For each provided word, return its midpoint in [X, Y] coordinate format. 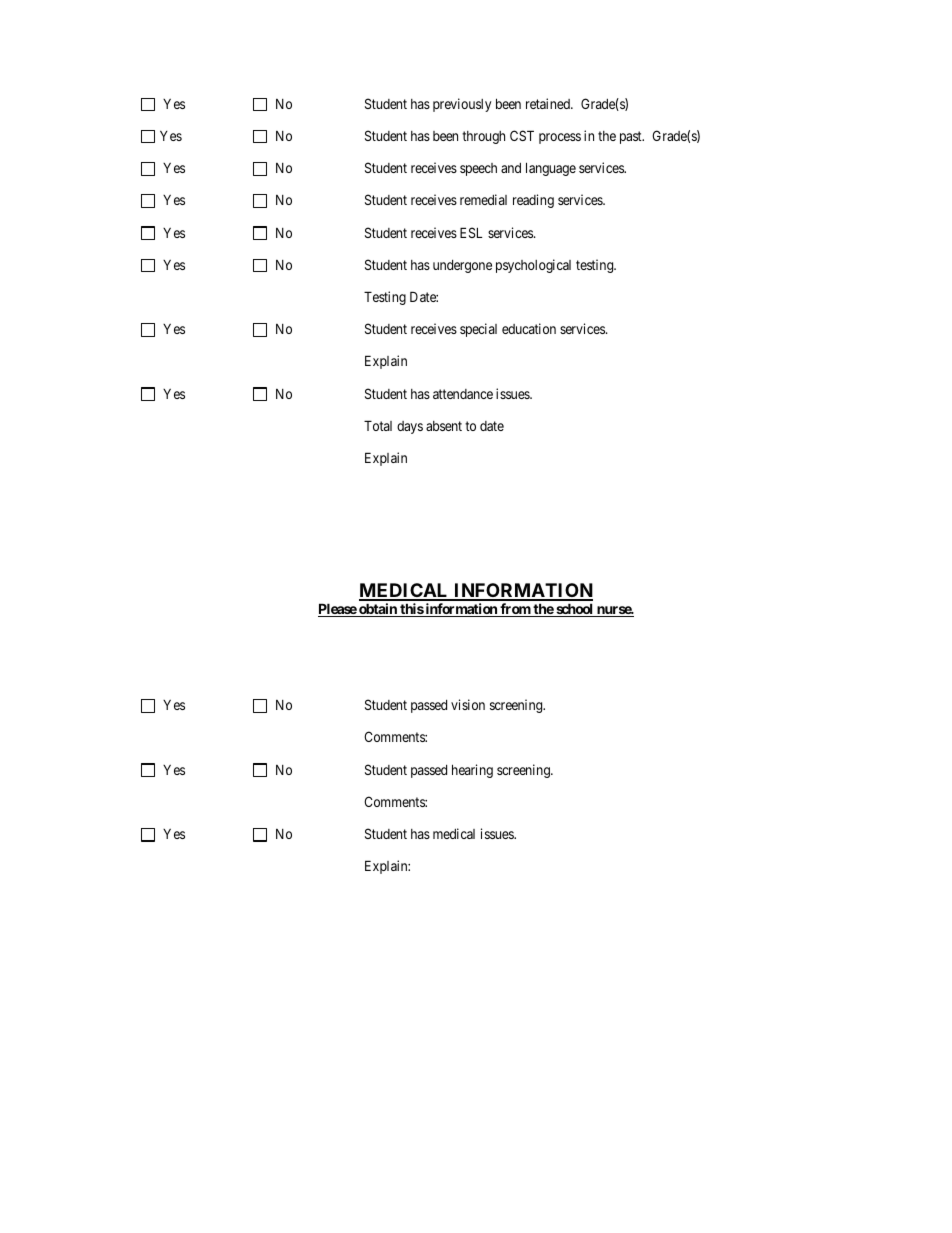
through [483, 137]
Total [378, 425]
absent [444, 426]
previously [462, 105]
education [529, 328]
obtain [378, 610]
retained [549, 103]
